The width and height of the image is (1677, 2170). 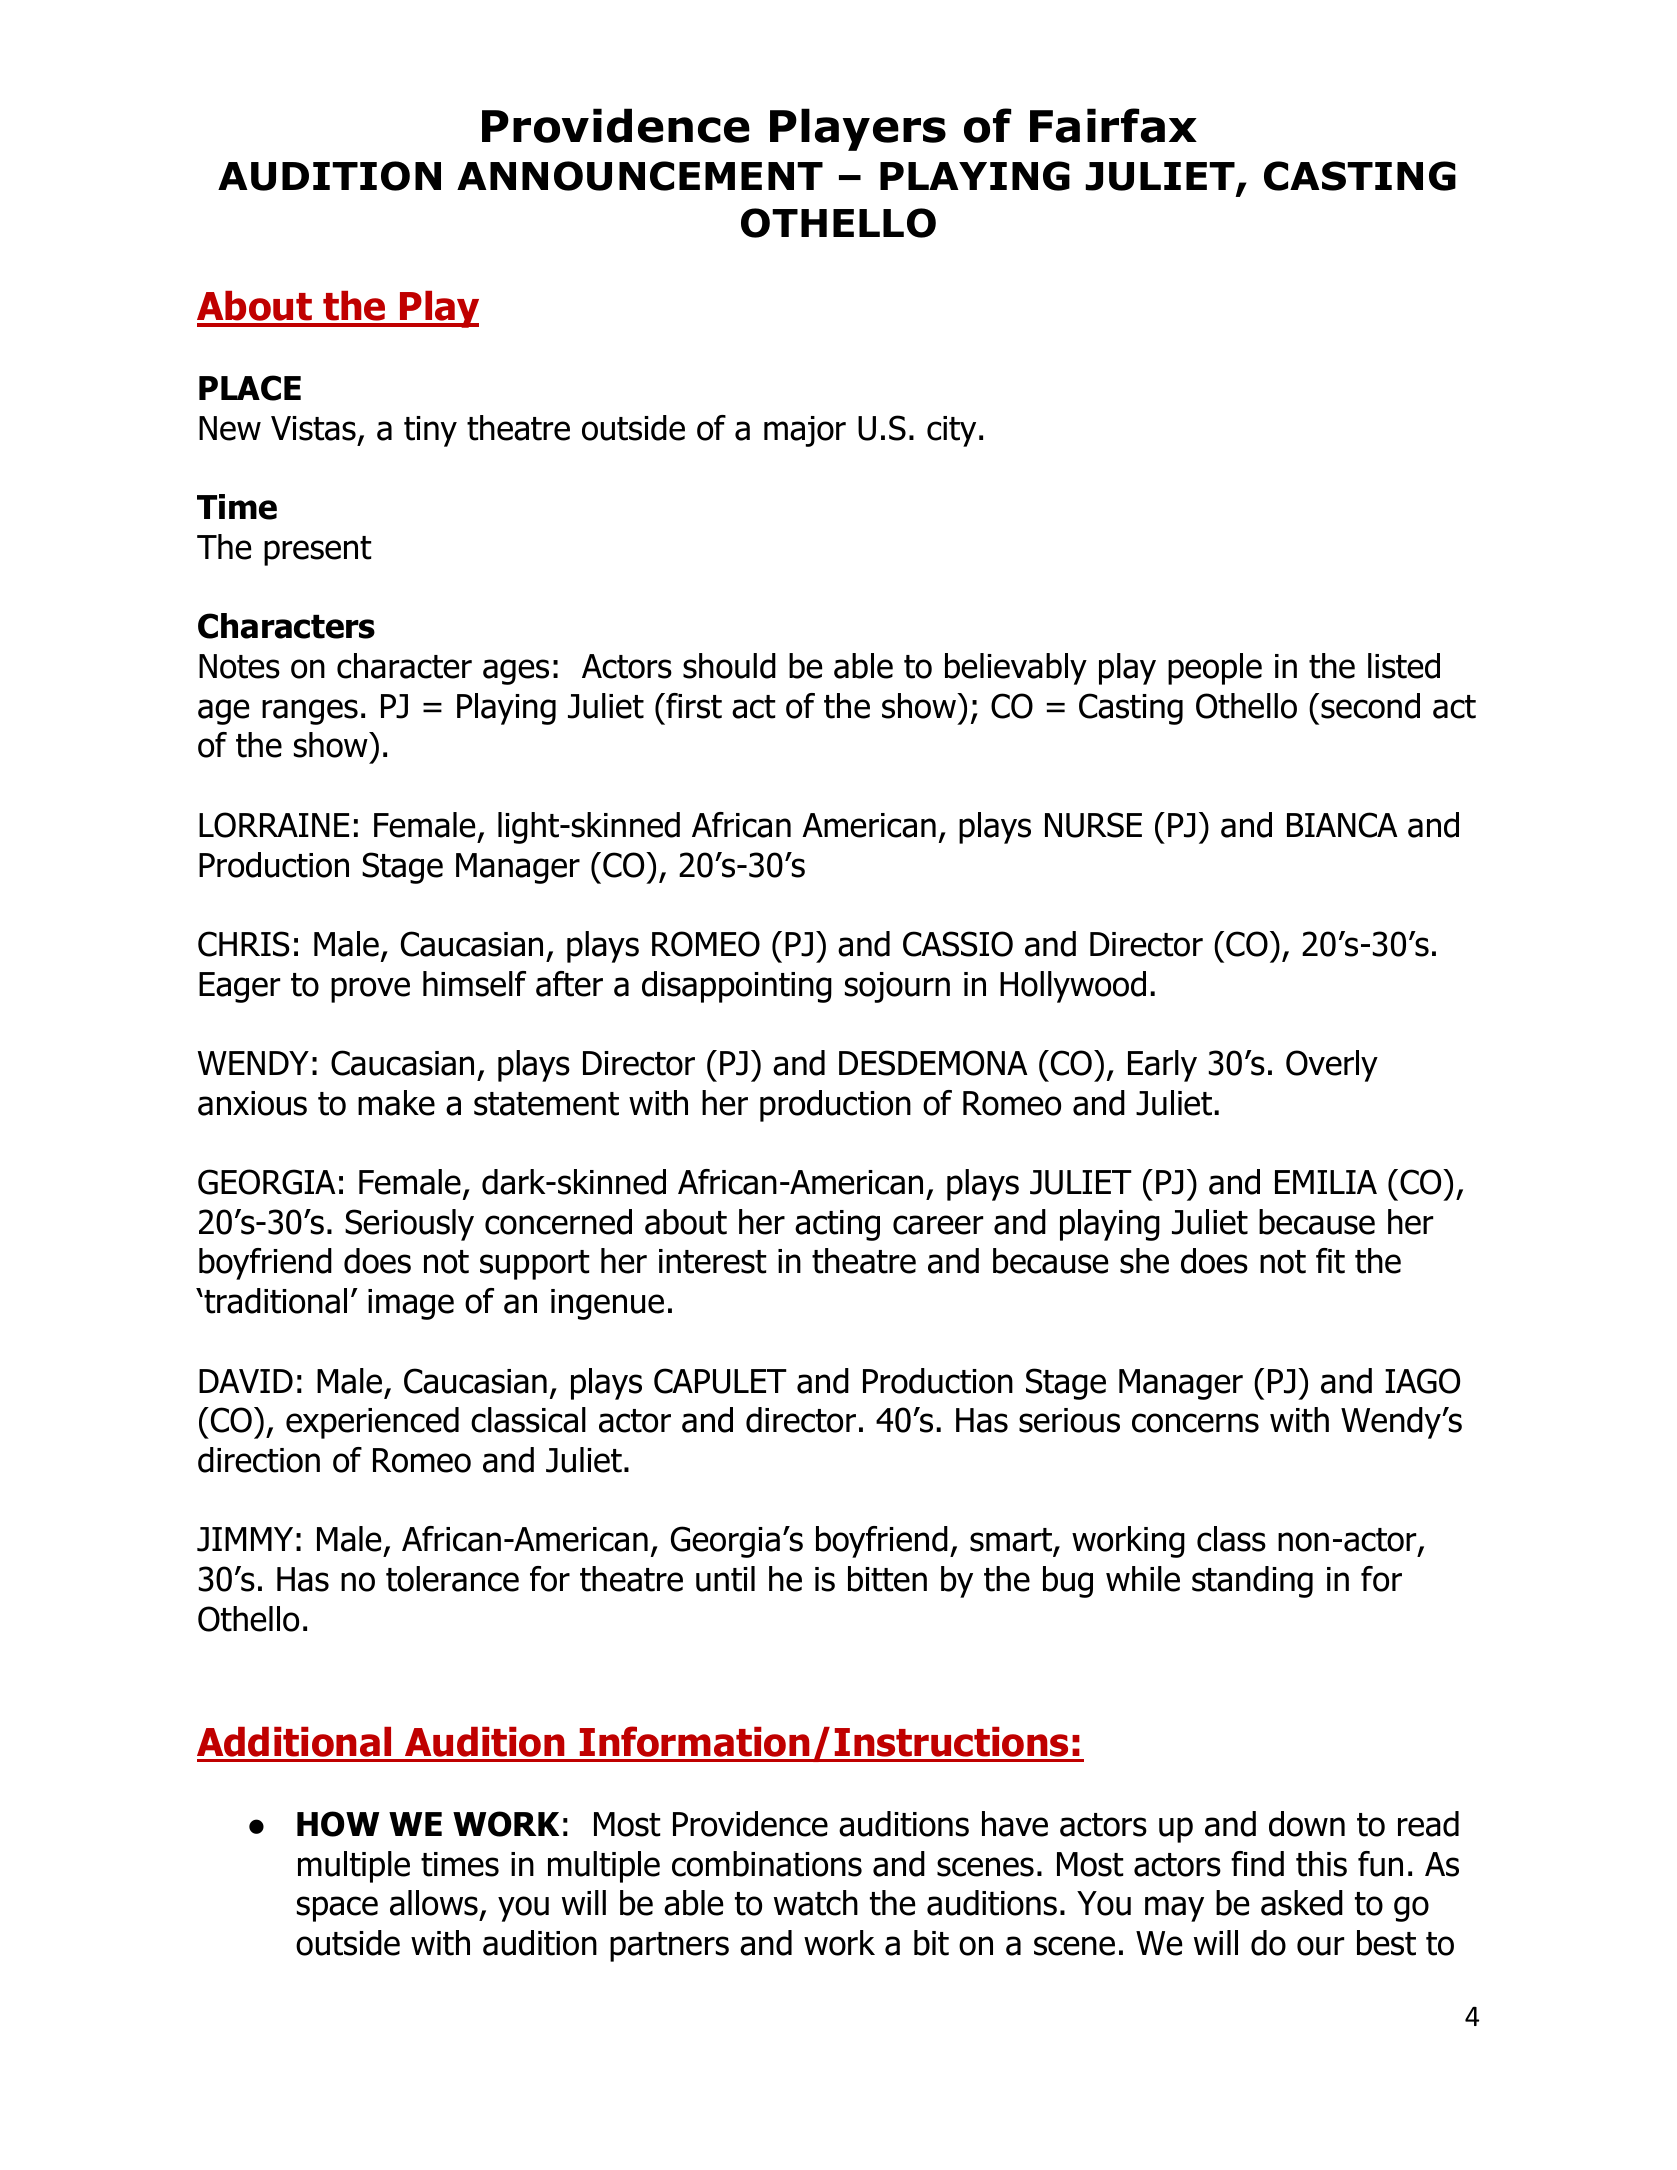 I want to click on watch, so click(x=816, y=1903).
